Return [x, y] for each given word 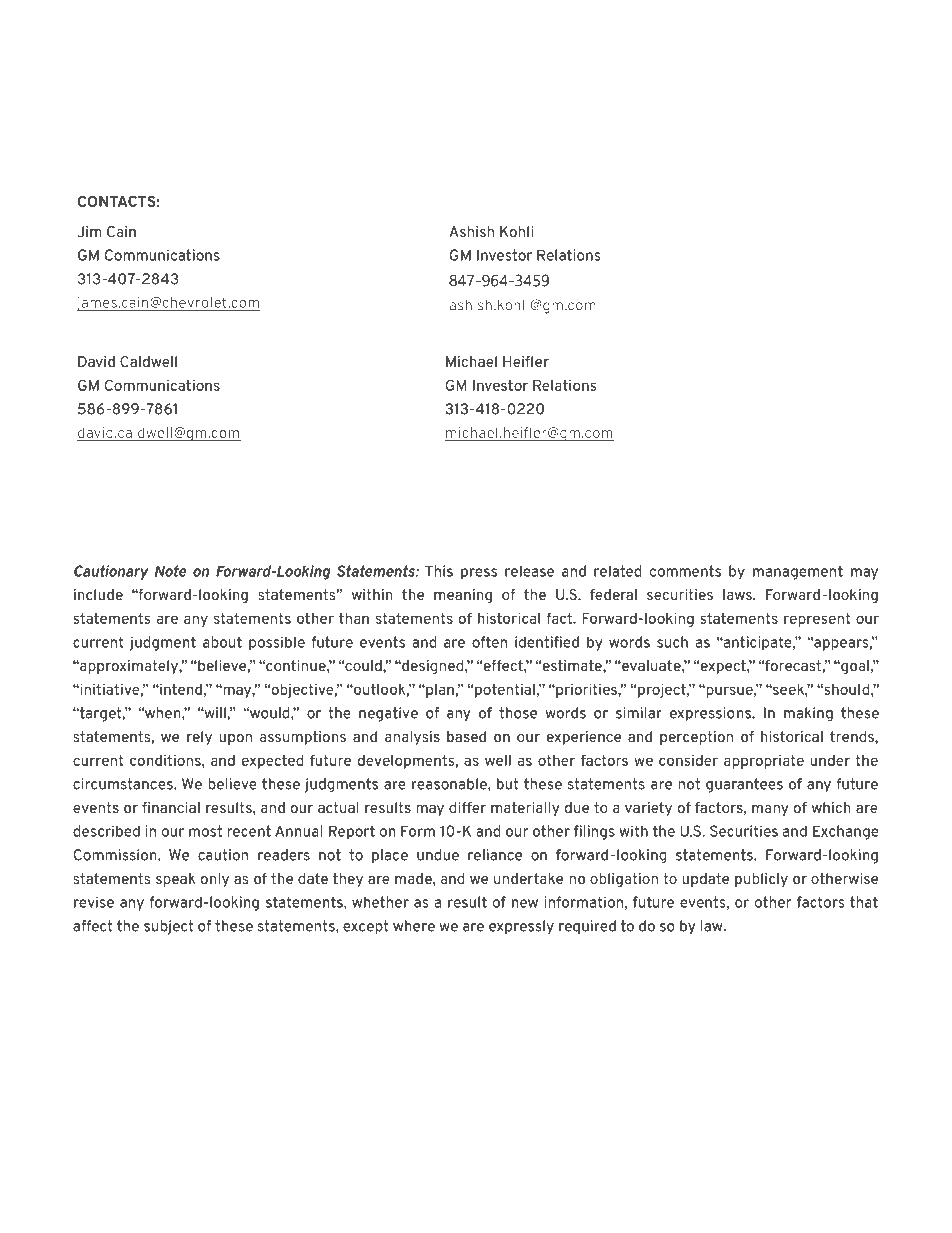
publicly [761, 880]
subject [169, 927]
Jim [89, 231]
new [525, 903]
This [439, 571]
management [798, 572]
